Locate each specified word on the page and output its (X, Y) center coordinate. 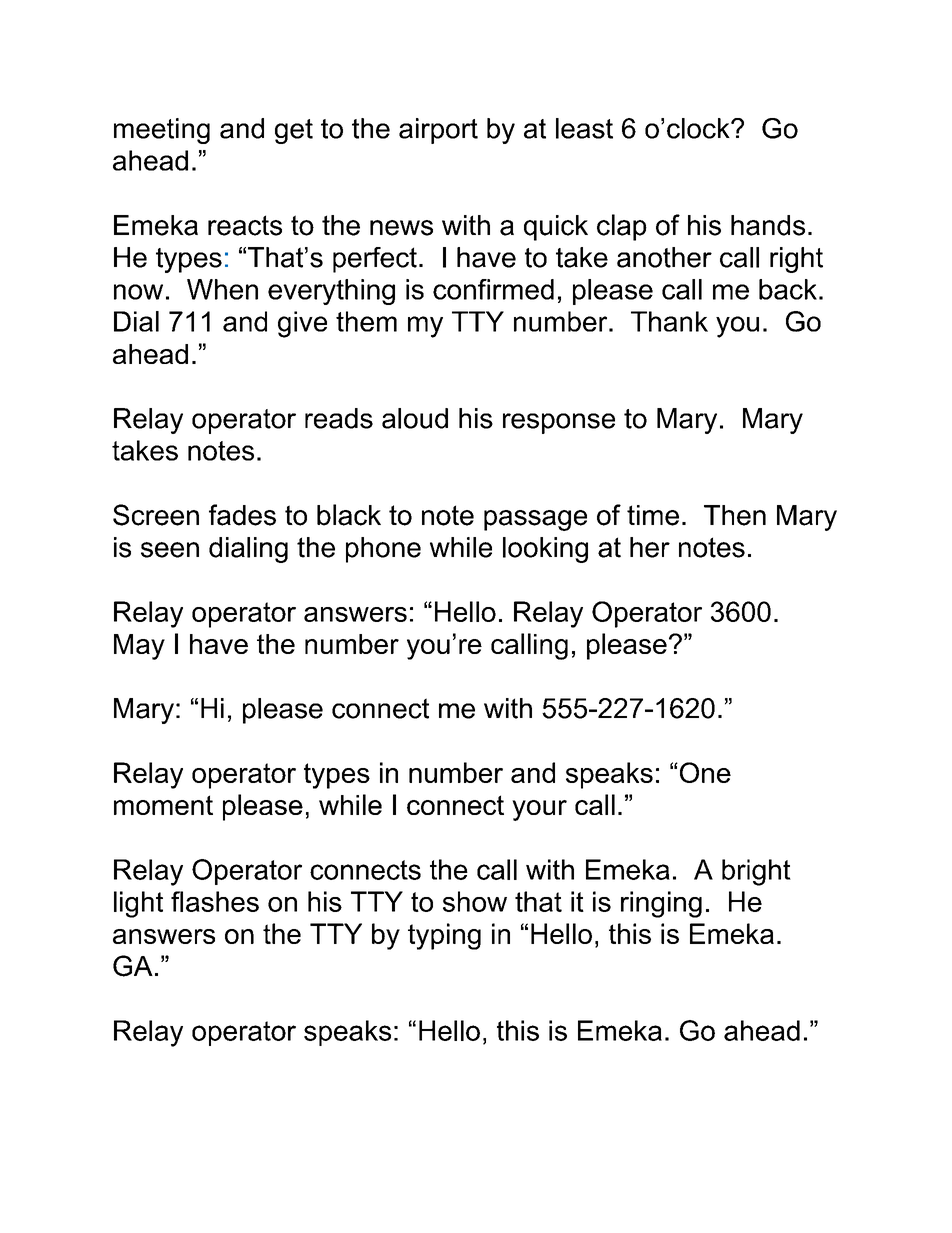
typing (444, 936)
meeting (162, 131)
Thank (669, 321)
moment (163, 805)
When (222, 289)
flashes (215, 901)
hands (768, 225)
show (475, 901)
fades (242, 515)
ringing (661, 904)
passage (535, 520)
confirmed (493, 289)
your (539, 810)
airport (438, 131)
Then (735, 515)
